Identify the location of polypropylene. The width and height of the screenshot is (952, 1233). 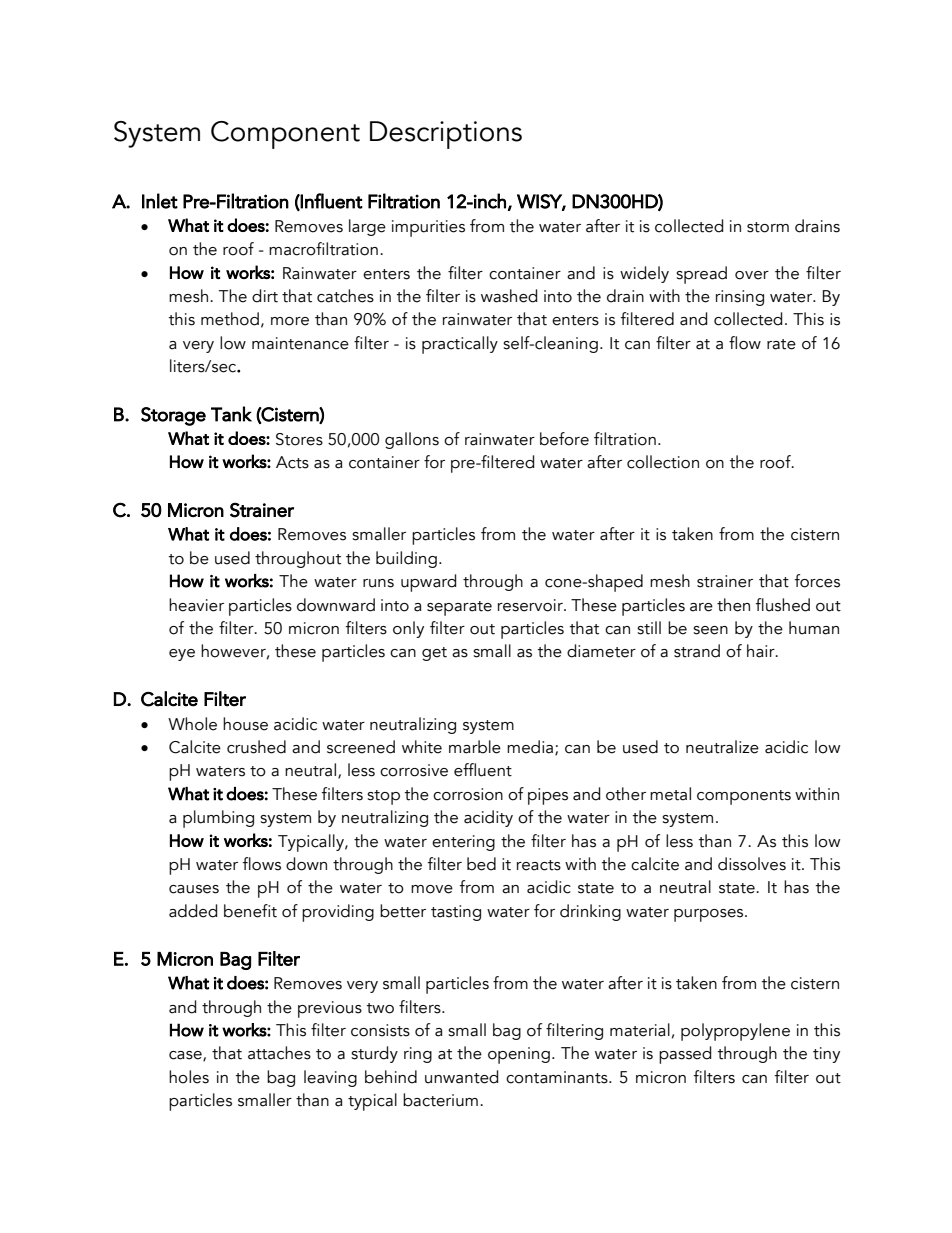
(735, 1032).
